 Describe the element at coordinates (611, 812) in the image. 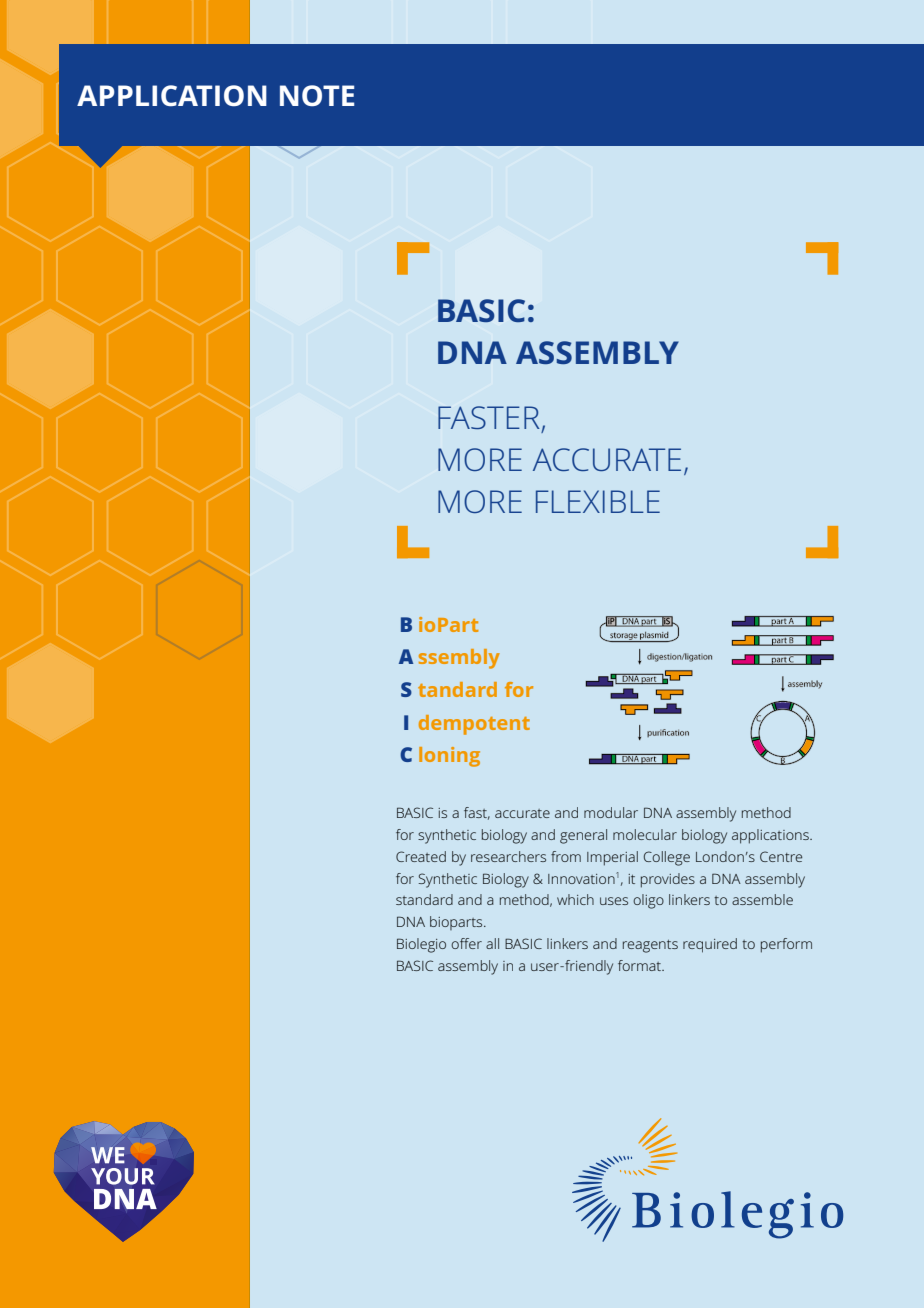

I see `modular` at that location.
